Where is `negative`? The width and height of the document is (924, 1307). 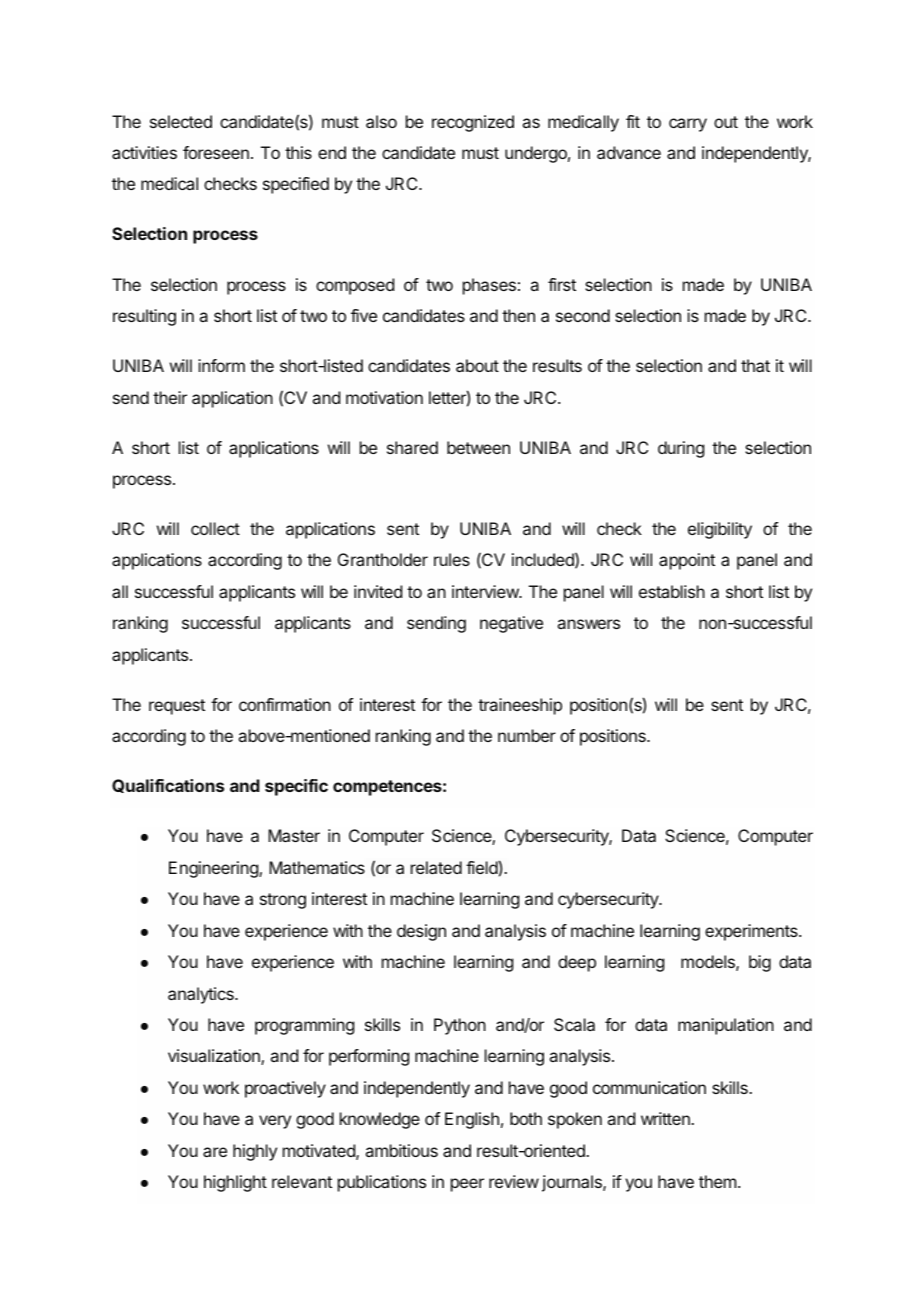 negative is located at coordinates (511, 624).
